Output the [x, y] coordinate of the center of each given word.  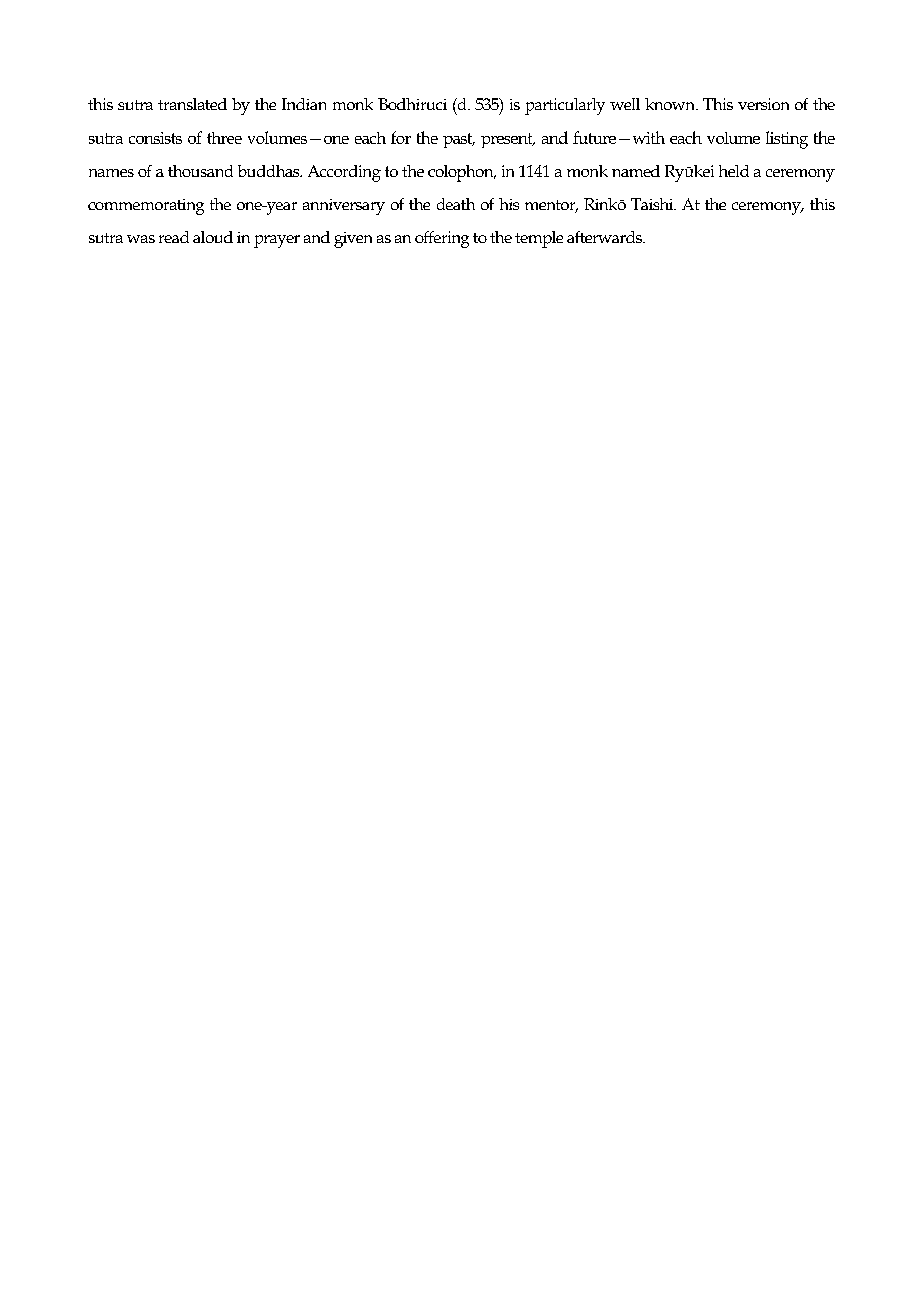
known [671, 104]
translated [192, 104]
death [456, 204]
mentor [551, 206]
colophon [462, 173]
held [734, 171]
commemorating [146, 207]
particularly [565, 106]
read [174, 237]
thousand [200, 171]
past [459, 140]
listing [787, 140]
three [224, 138]
